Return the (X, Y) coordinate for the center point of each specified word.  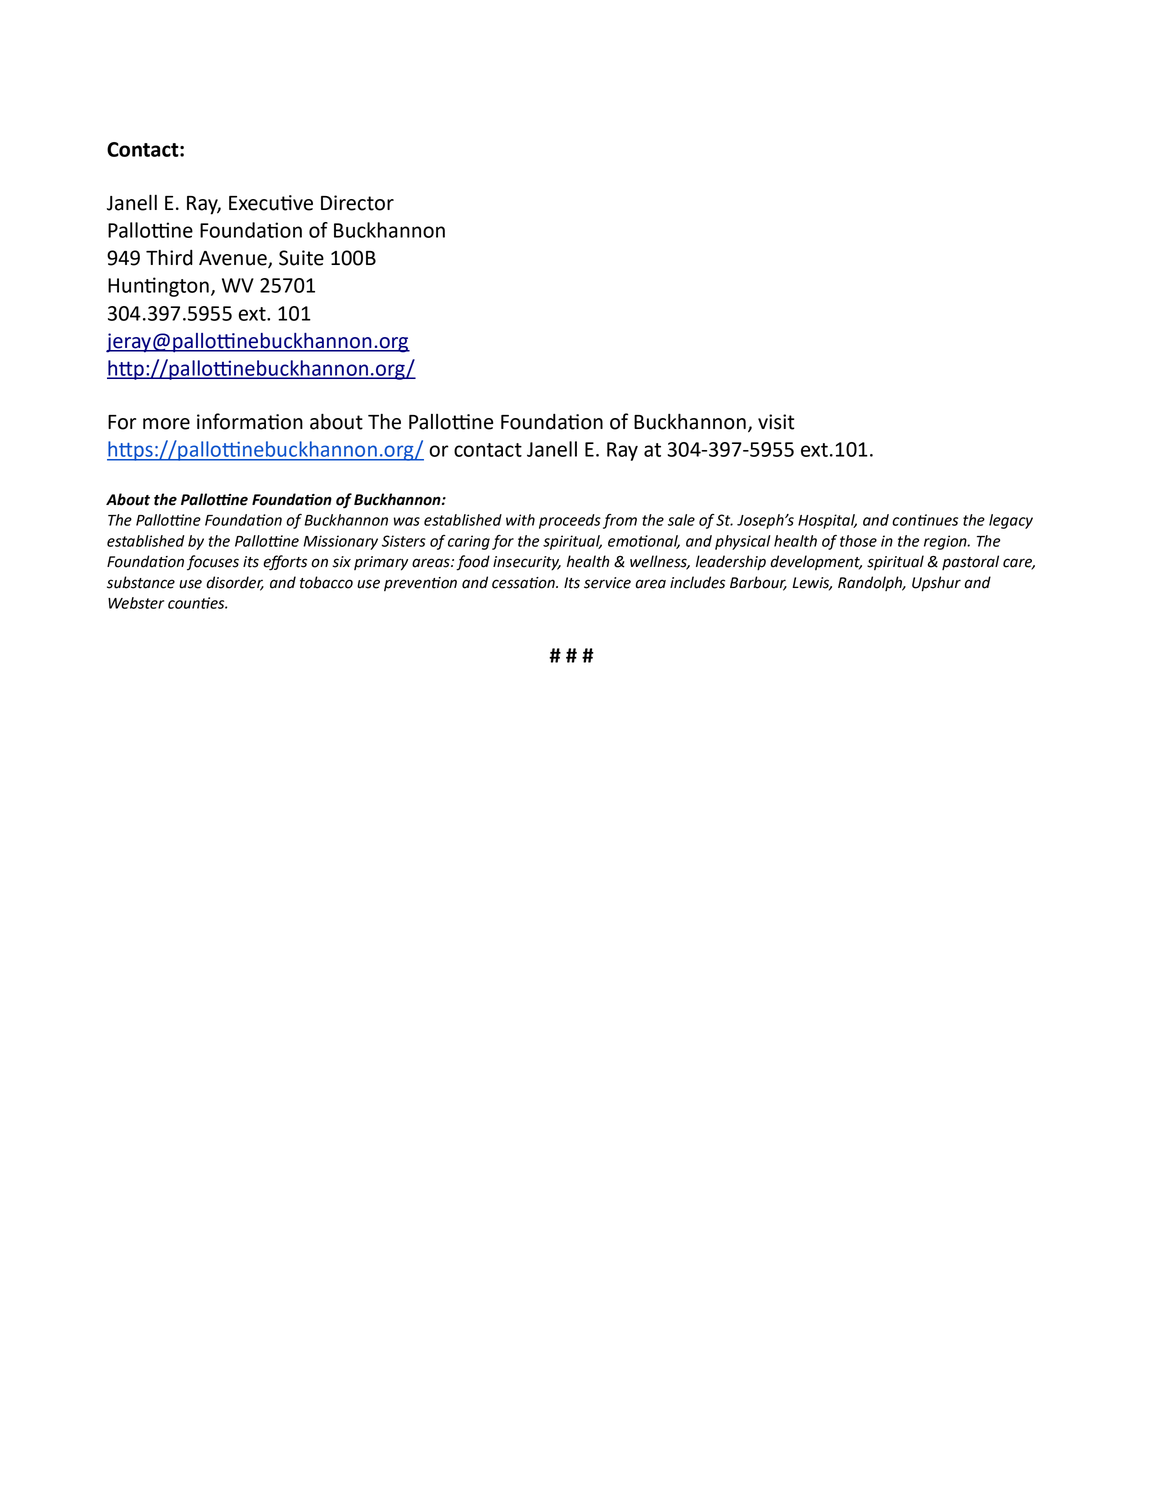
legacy (1011, 521)
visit (776, 422)
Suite (301, 258)
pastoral (970, 562)
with (520, 520)
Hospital (827, 521)
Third (169, 258)
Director (357, 203)
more (166, 424)
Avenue (234, 259)
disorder (235, 583)
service (607, 583)
